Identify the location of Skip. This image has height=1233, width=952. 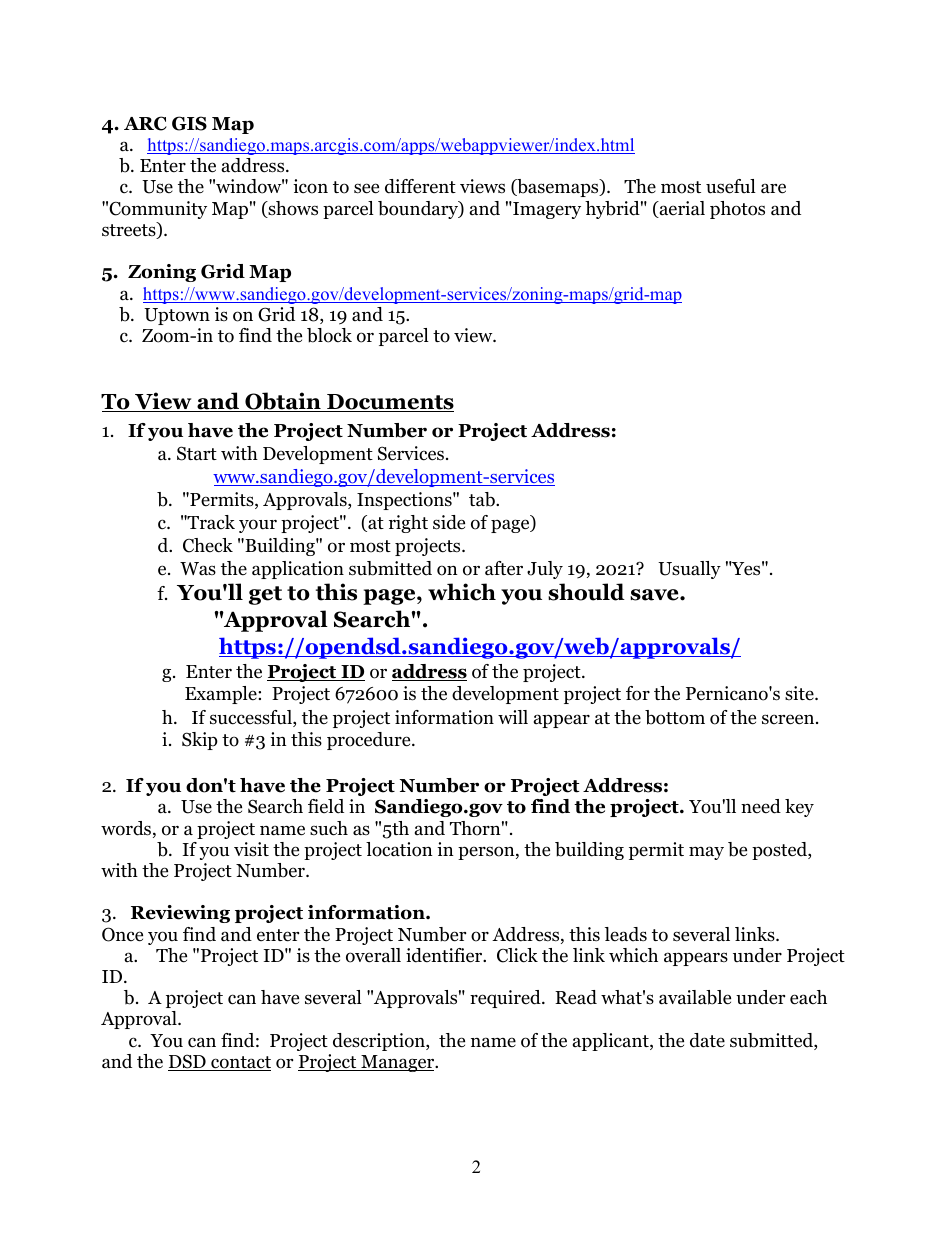
(200, 741).
